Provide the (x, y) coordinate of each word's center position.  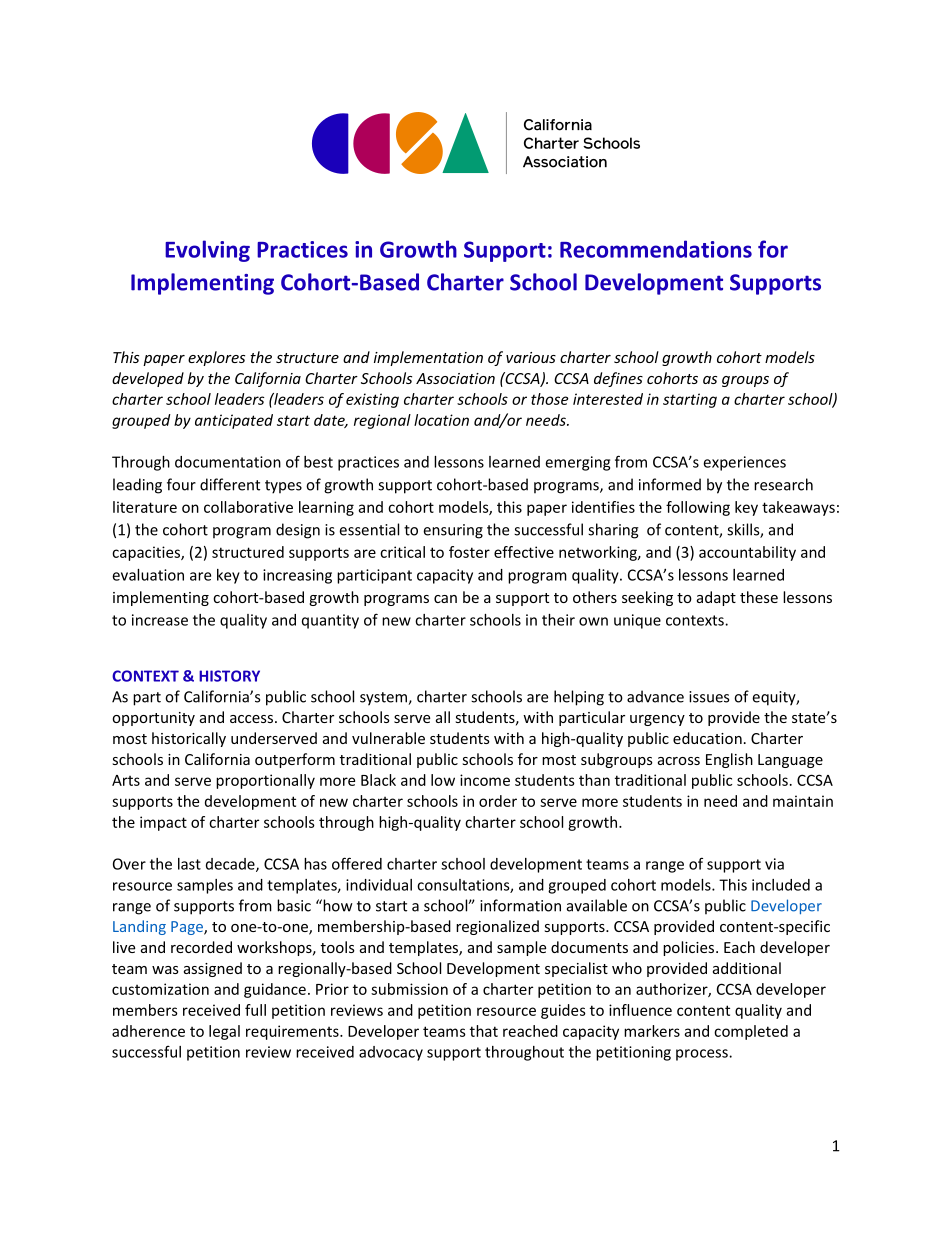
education (707, 738)
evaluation (148, 575)
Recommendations (656, 249)
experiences (744, 463)
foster (469, 552)
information (520, 905)
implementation (428, 358)
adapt (716, 598)
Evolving (207, 251)
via (774, 864)
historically (189, 739)
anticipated (234, 421)
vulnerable (388, 738)
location (441, 420)
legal (224, 1032)
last (189, 864)
